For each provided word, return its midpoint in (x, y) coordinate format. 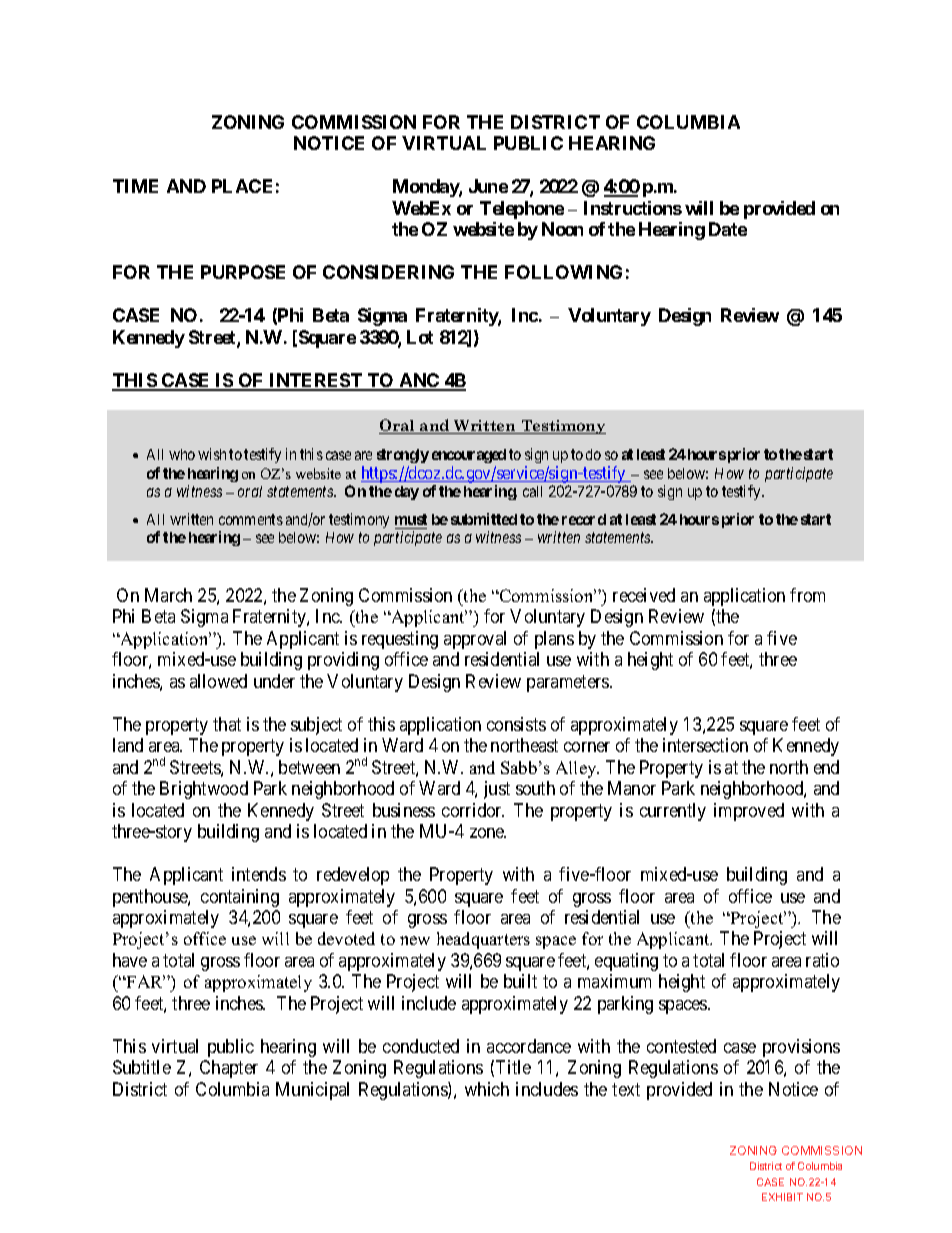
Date (728, 229)
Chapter (229, 1069)
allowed (218, 681)
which (487, 1089)
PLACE (242, 186)
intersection (705, 745)
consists (516, 724)
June (488, 186)
